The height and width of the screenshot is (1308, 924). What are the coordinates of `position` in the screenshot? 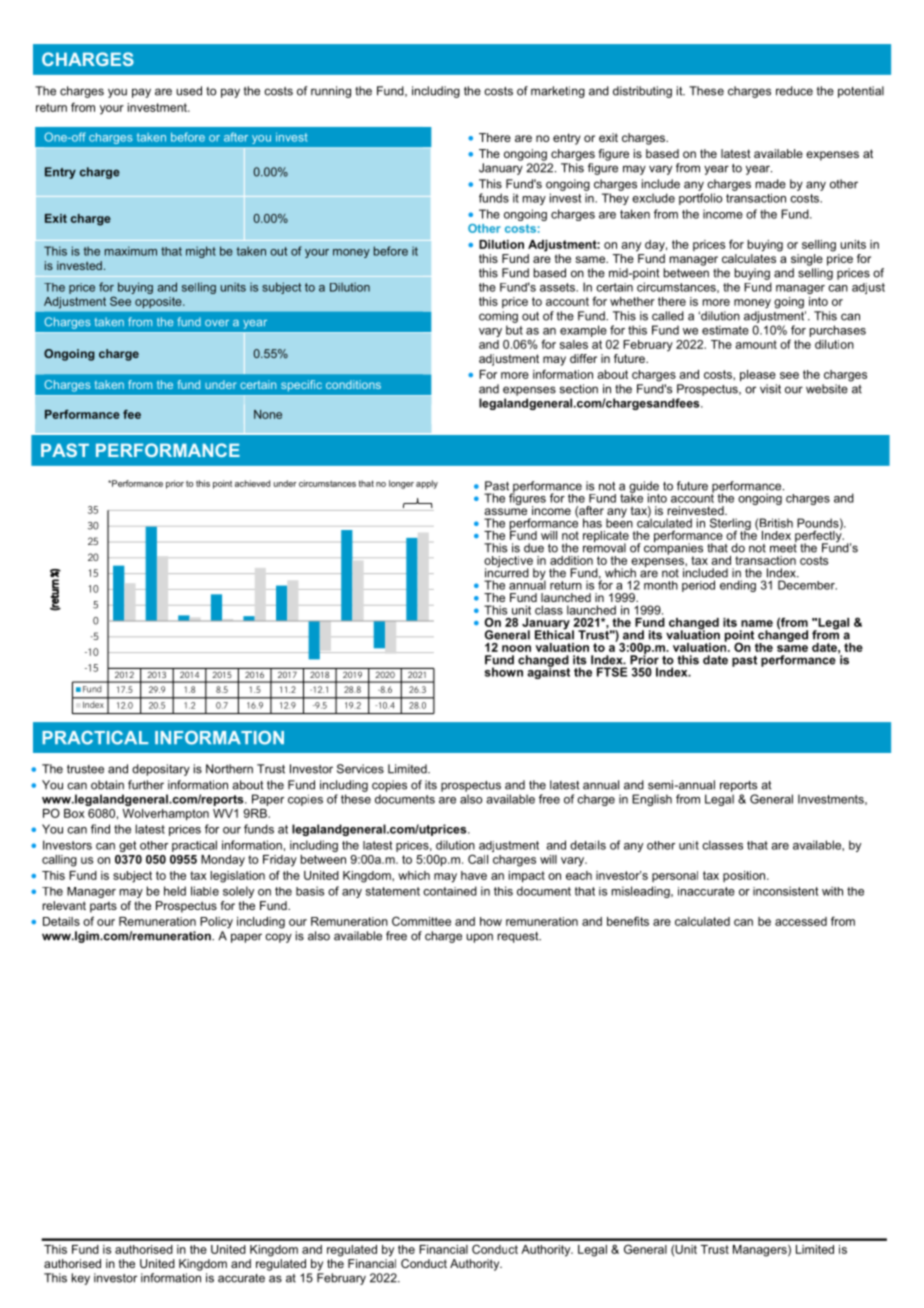 It's located at (745, 876).
